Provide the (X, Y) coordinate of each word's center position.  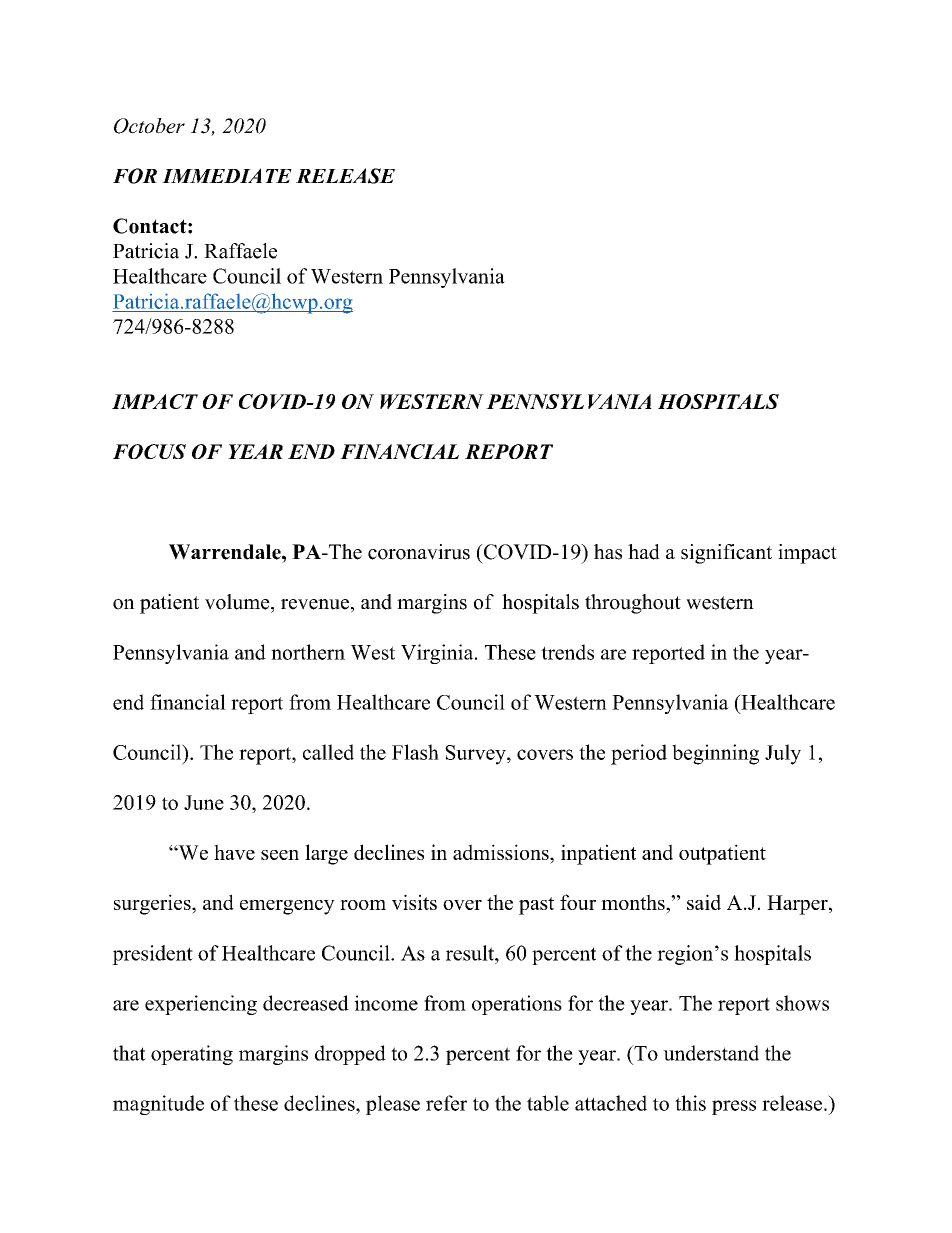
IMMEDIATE (227, 175)
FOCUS (149, 451)
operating (192, 1055)
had (644, 552)
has (608, 552)
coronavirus (419, 552)
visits (414, 902)
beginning (715, 754)
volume (238, 602)
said (704, 902)
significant (726, 554)
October (149, 126)
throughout (633, 604)
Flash (415, 752)
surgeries (153, 904)
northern (308, 652)
